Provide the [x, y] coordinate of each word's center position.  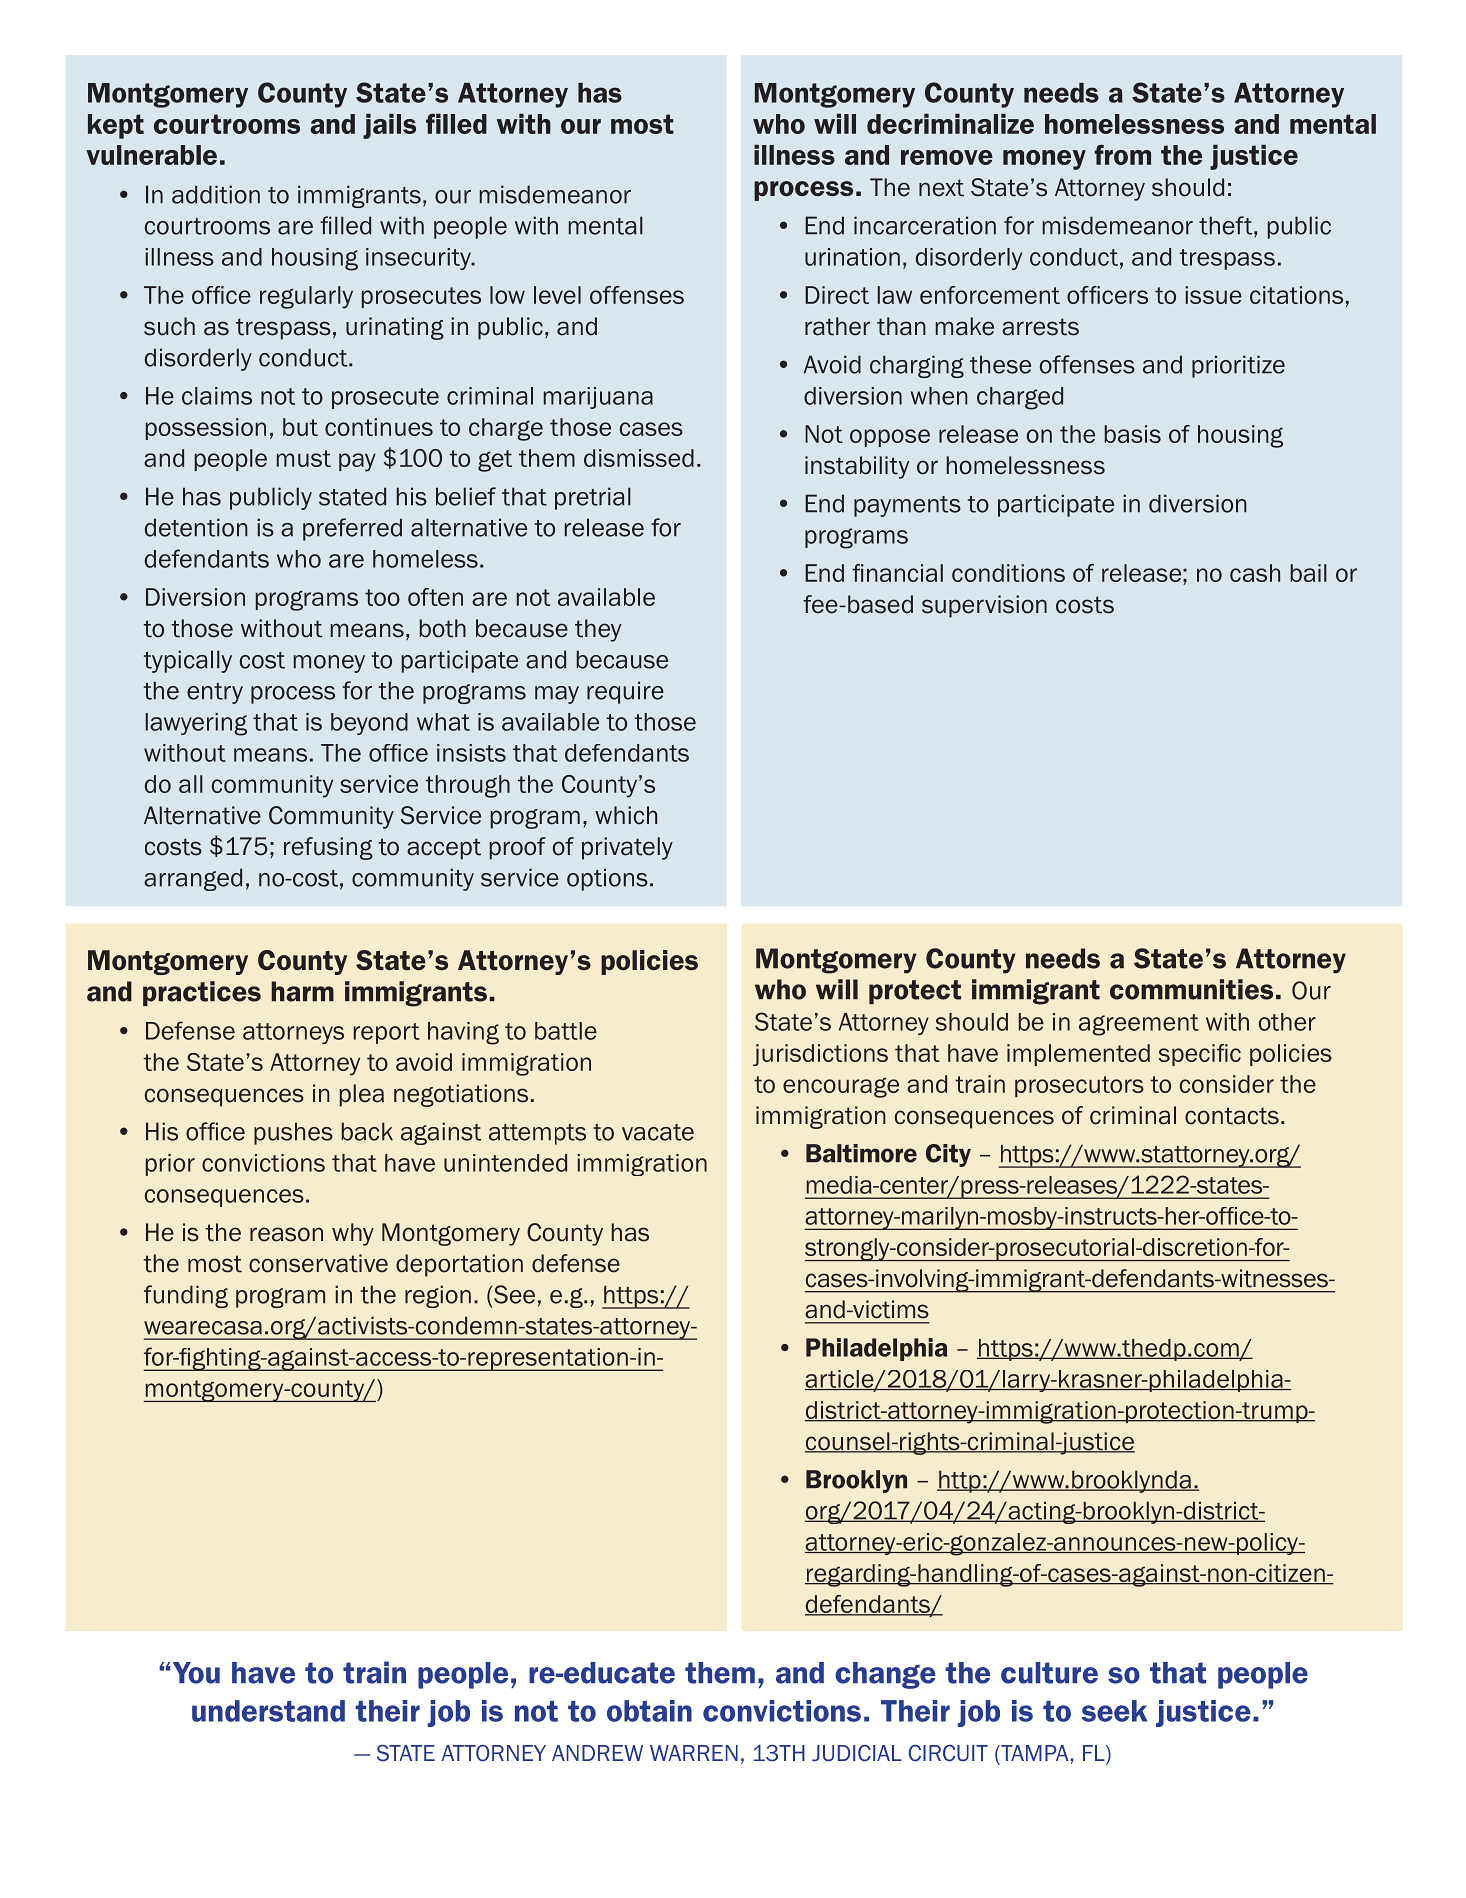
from [1123, 154]
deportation [459, 1265]
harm [303, 991]
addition [216, 194]
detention [196, 527]
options [607, 879]
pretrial [593, 498]
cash [1255, 573]
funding [186, 1296]
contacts [1232, 1116]
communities [1191, 989]
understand [268, 1711]
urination [852, 257]
